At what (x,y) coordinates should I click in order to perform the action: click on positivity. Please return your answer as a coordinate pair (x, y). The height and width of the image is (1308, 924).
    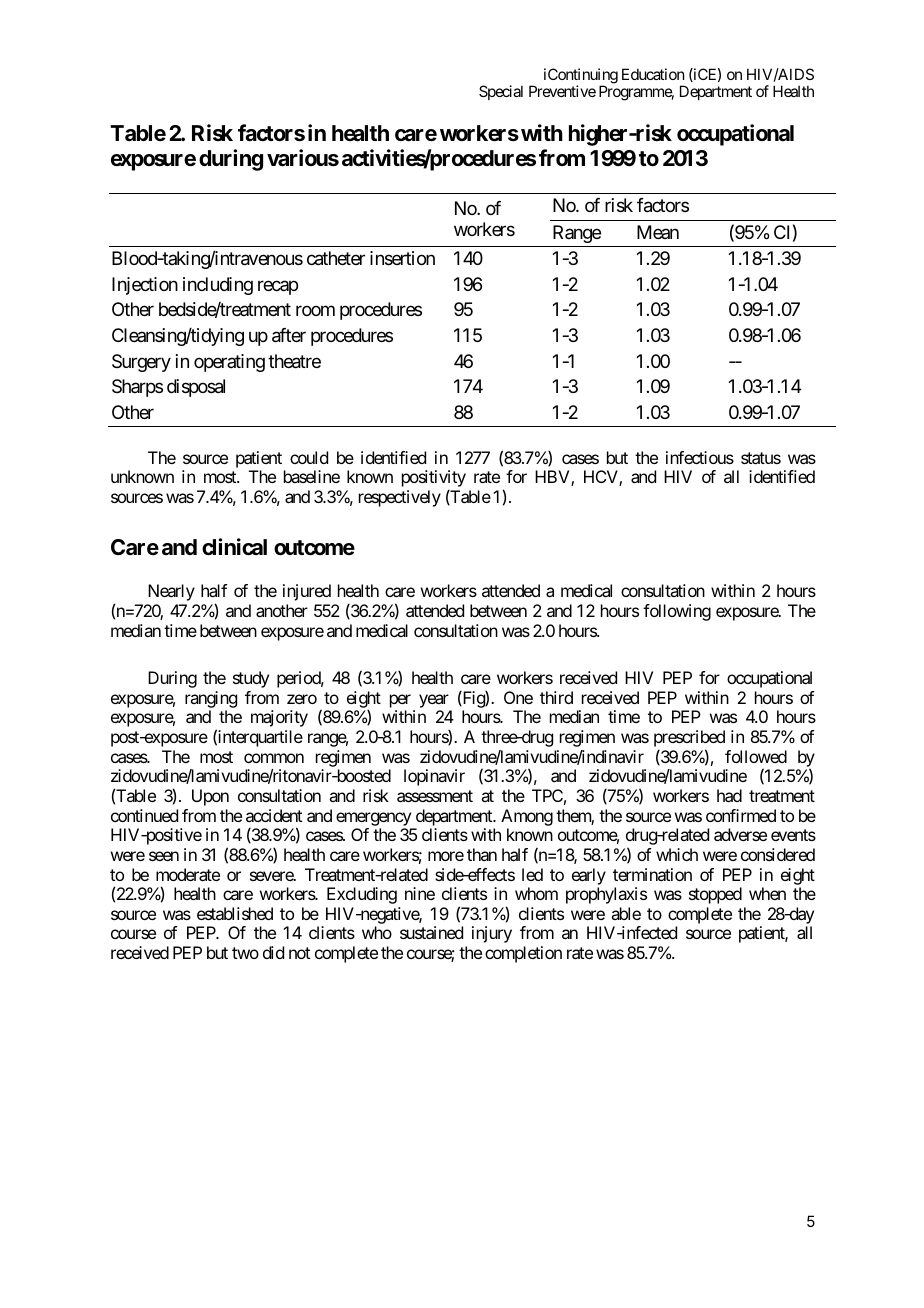
    Looking at the image, I should click on (434, 480).
